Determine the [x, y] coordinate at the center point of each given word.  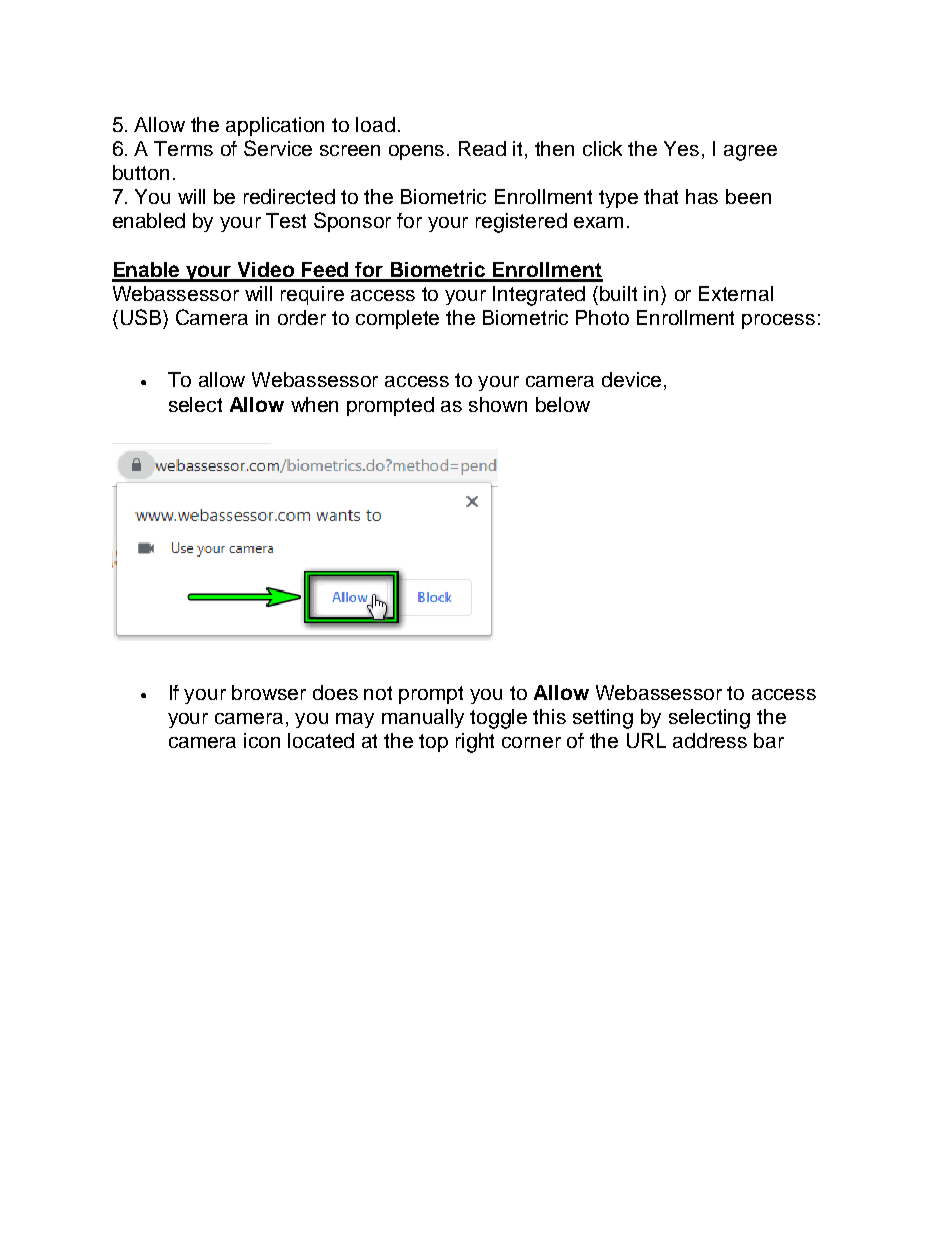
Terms [183, 148]
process [778, 321]
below [563, 404]
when [314, 404]
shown [498, 404]
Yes [681, 148]
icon [262, 740]
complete [397, 319]
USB [142, 317]
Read [482, 148]
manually [423, 718]
